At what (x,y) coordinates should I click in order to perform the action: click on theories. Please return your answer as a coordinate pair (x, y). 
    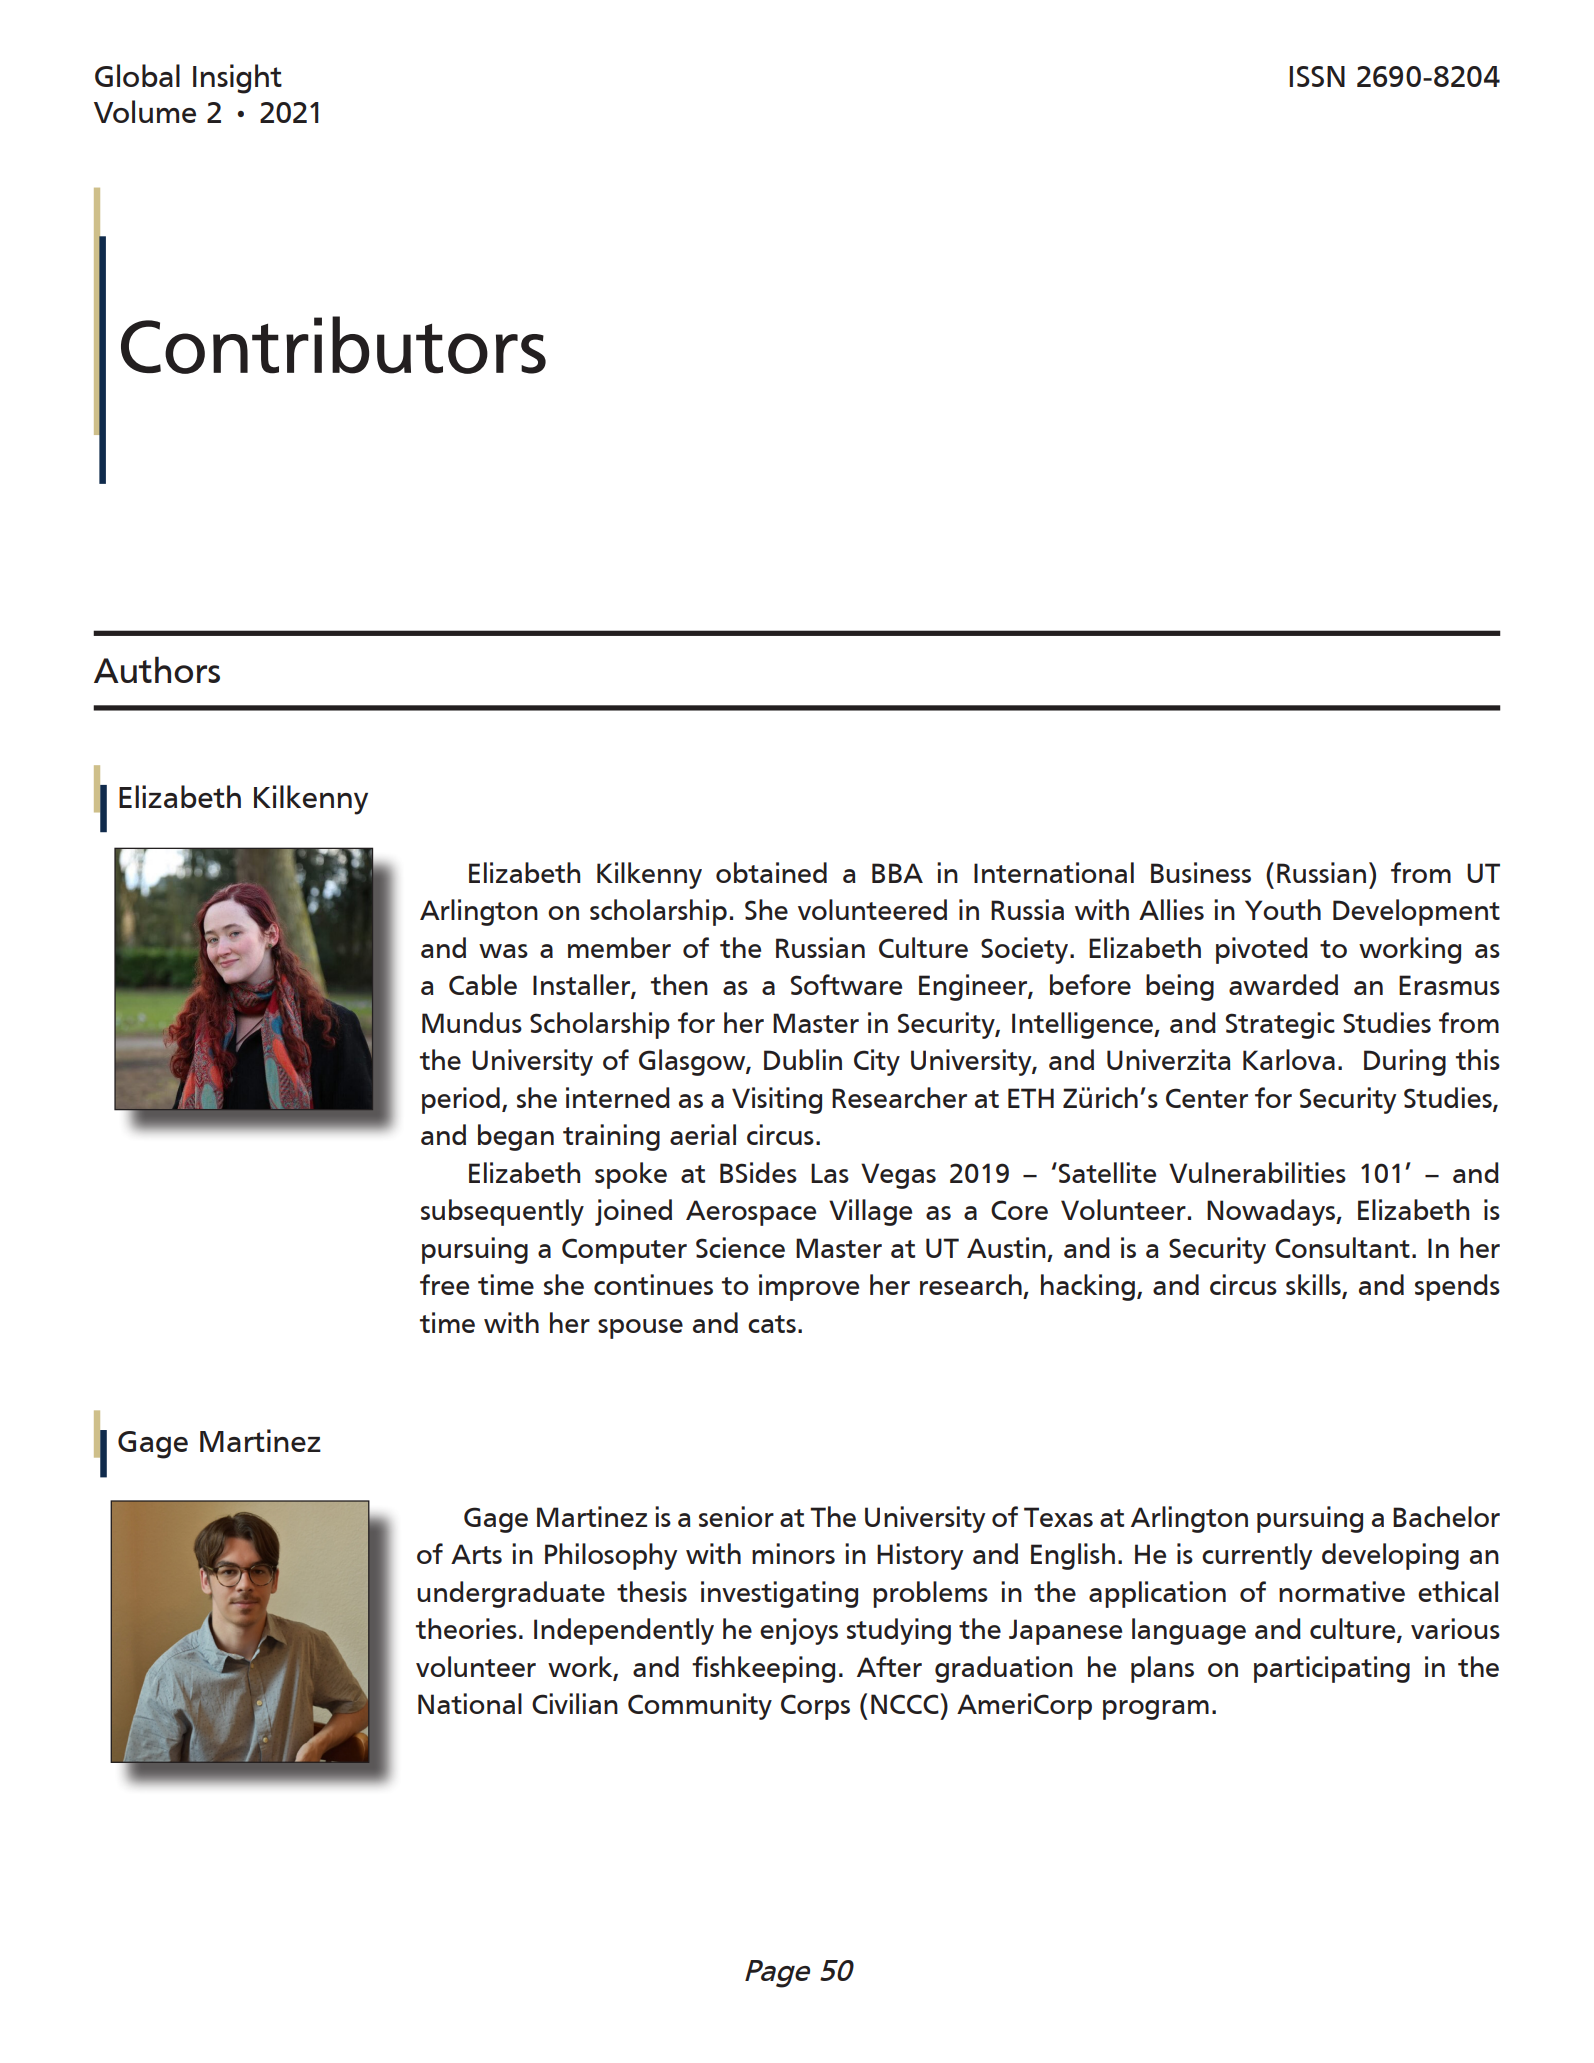
    Looking at the image, I should click on (466, 1628).
